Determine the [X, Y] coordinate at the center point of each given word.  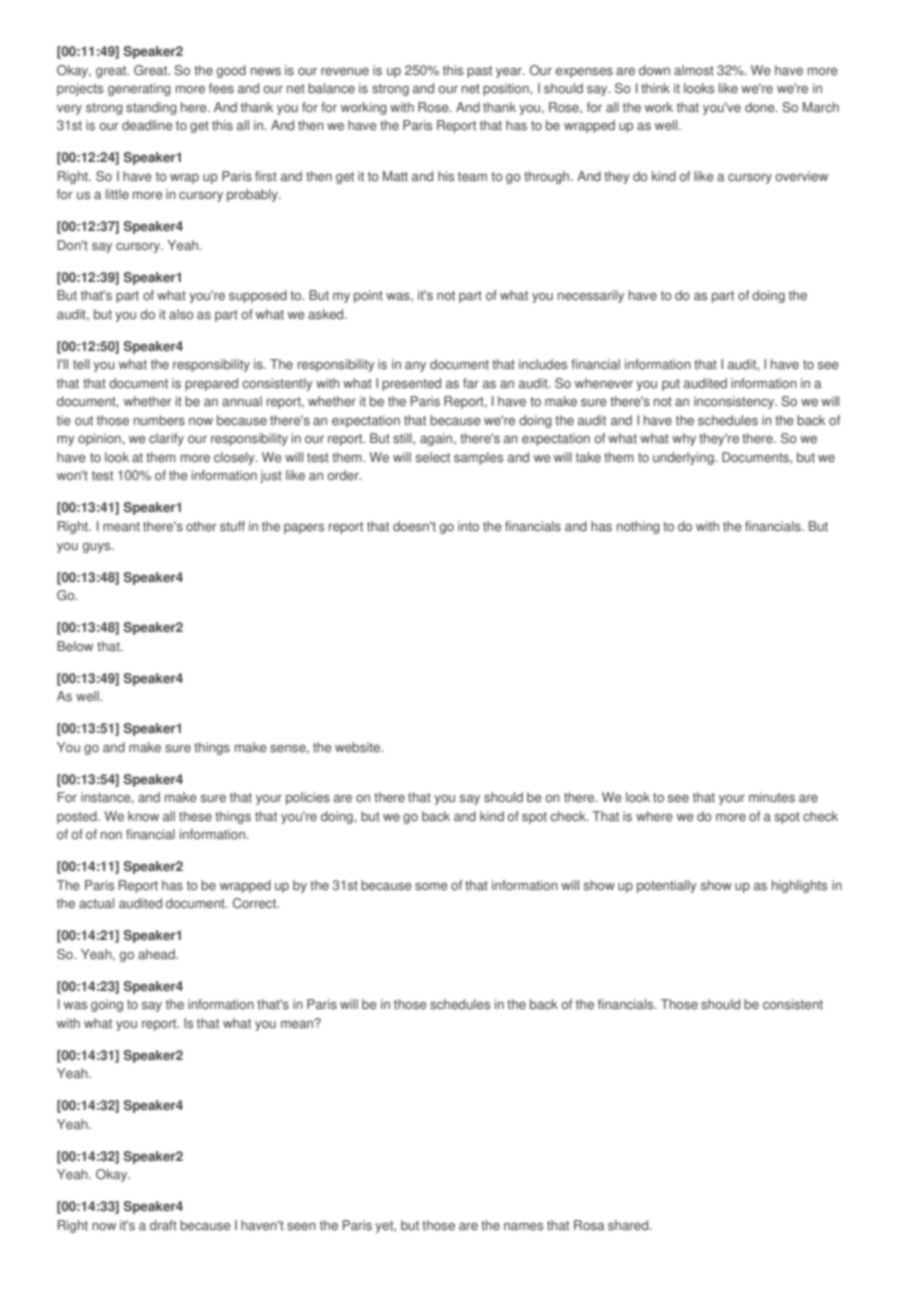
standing [151, 108]
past [479, 72]
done [761, 107]
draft [163, 1225]
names [523, 1226]
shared [629, 1225]
